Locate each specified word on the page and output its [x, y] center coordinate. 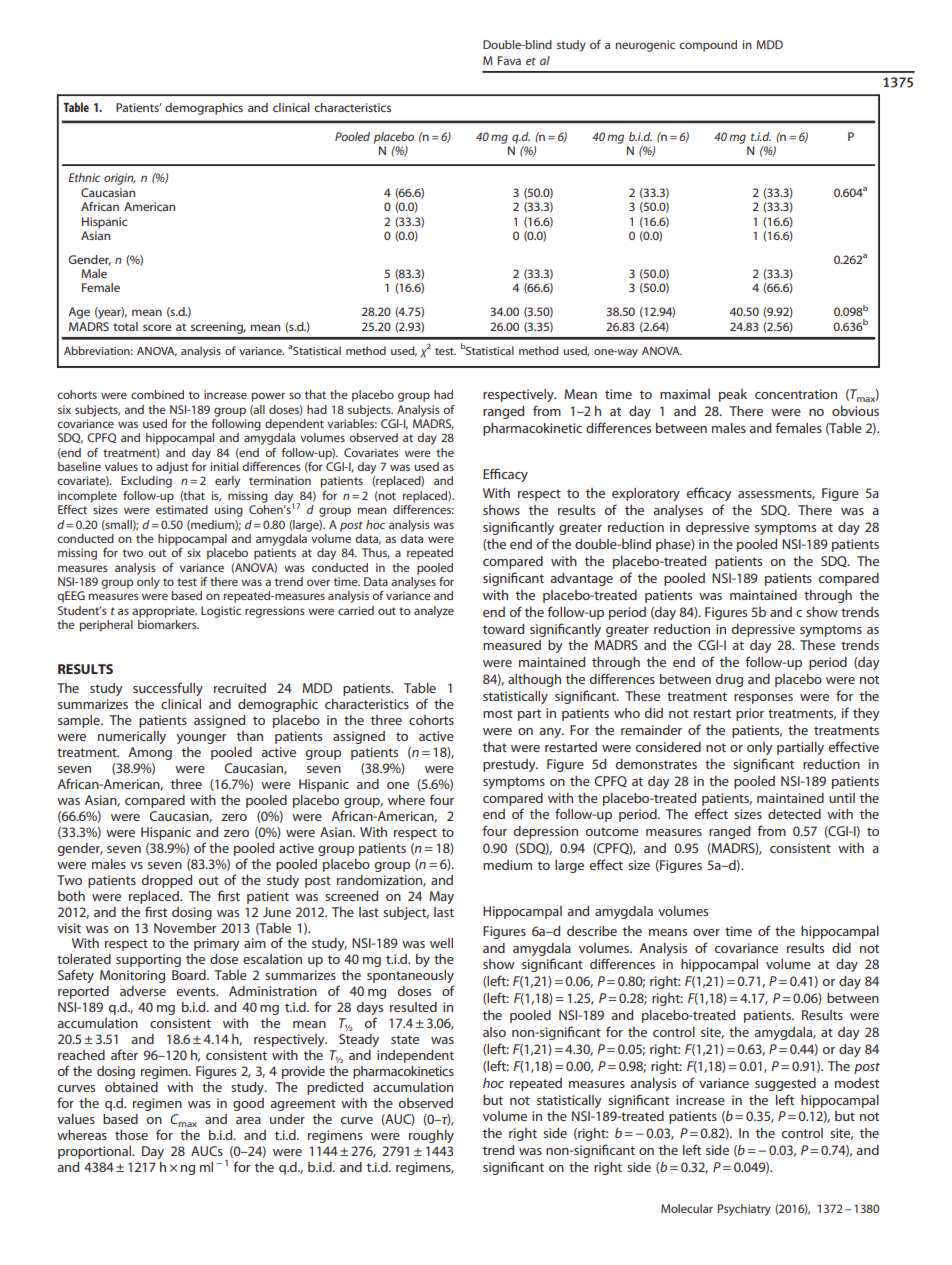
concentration [796, 394]
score [157, 327]
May [441, 897]
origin [120, 179]
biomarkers [168, 624]
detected [794, 814]
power [268, 397]
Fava [509, 60]
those [131, 1135]
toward [503, 629]
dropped [167, 881]
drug [729, 680]
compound [708, 46]
